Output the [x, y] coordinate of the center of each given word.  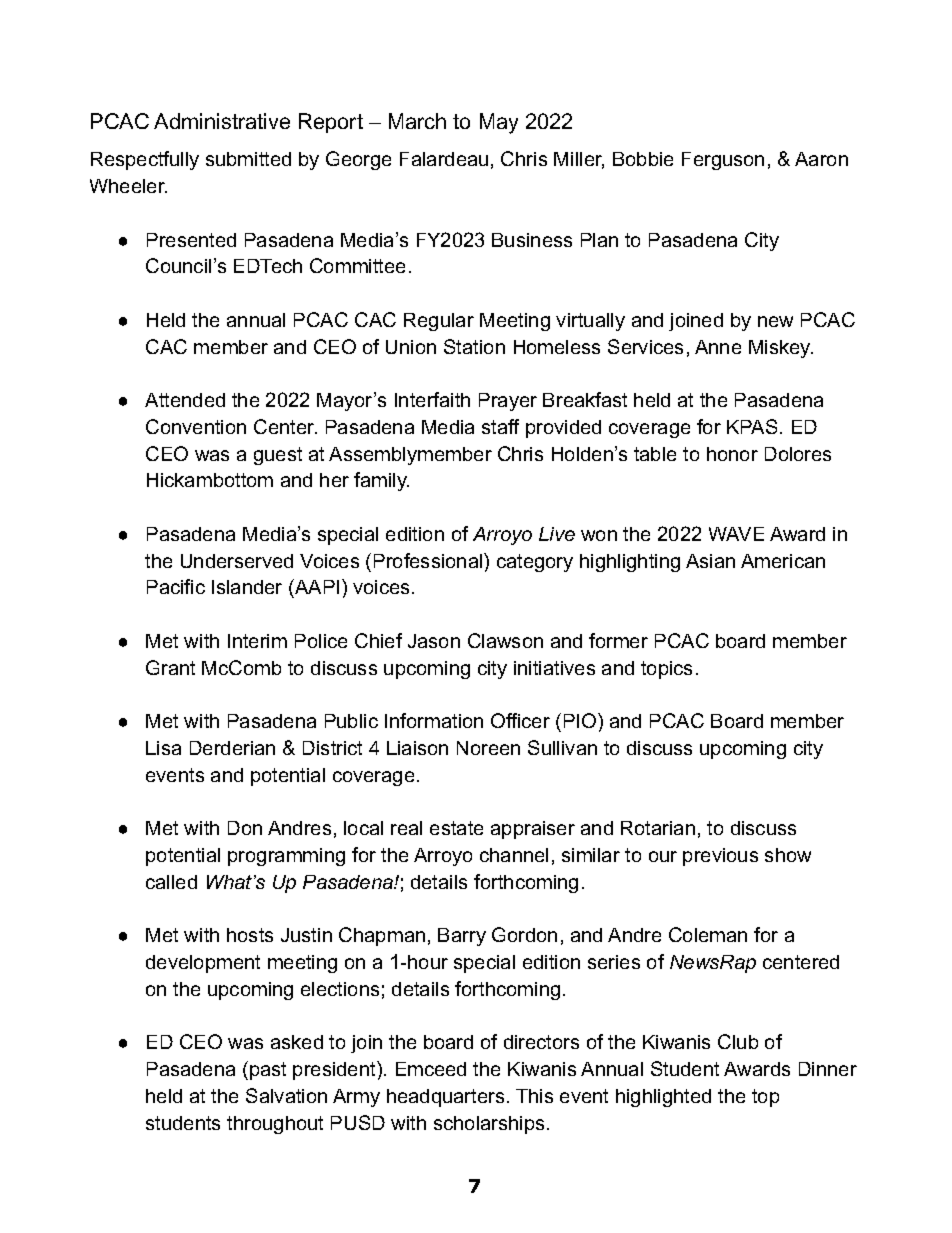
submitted [248, 159]
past [268, 1071]
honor [732, 454]
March [417, 121]
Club [738, 1041]
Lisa [163, 748]
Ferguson [723, 161]
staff [500, 426]
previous [720, 857]
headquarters [445, 1098]
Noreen [488, 748]
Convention [196, 426]
